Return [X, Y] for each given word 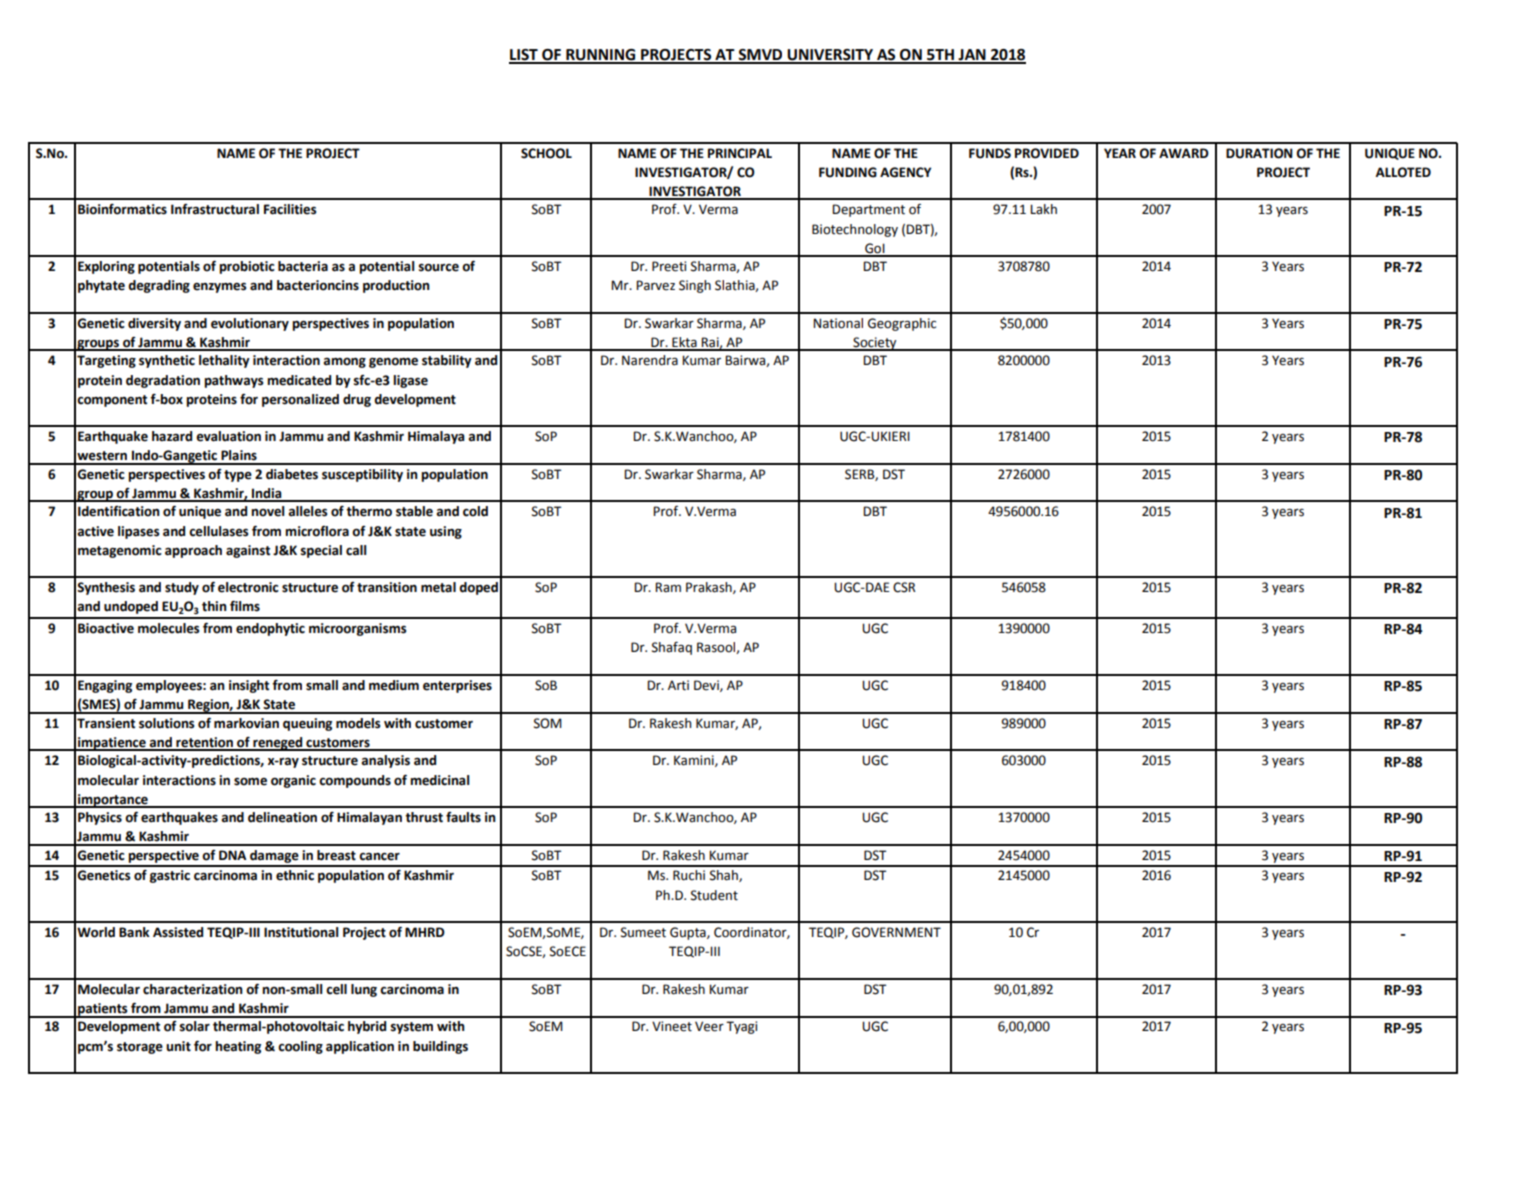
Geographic [902, 324]
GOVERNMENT [896, 932]
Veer [709, 1026]
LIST [524, 56]
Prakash [710, 588]
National [838, 323]
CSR [904, 587]
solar [195, 1026]
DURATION [1259, 153]
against [248, 551]
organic [293, 781]
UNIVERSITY [830, 56]
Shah [725, 876]
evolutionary [250, 324]
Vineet [672, 1026]
